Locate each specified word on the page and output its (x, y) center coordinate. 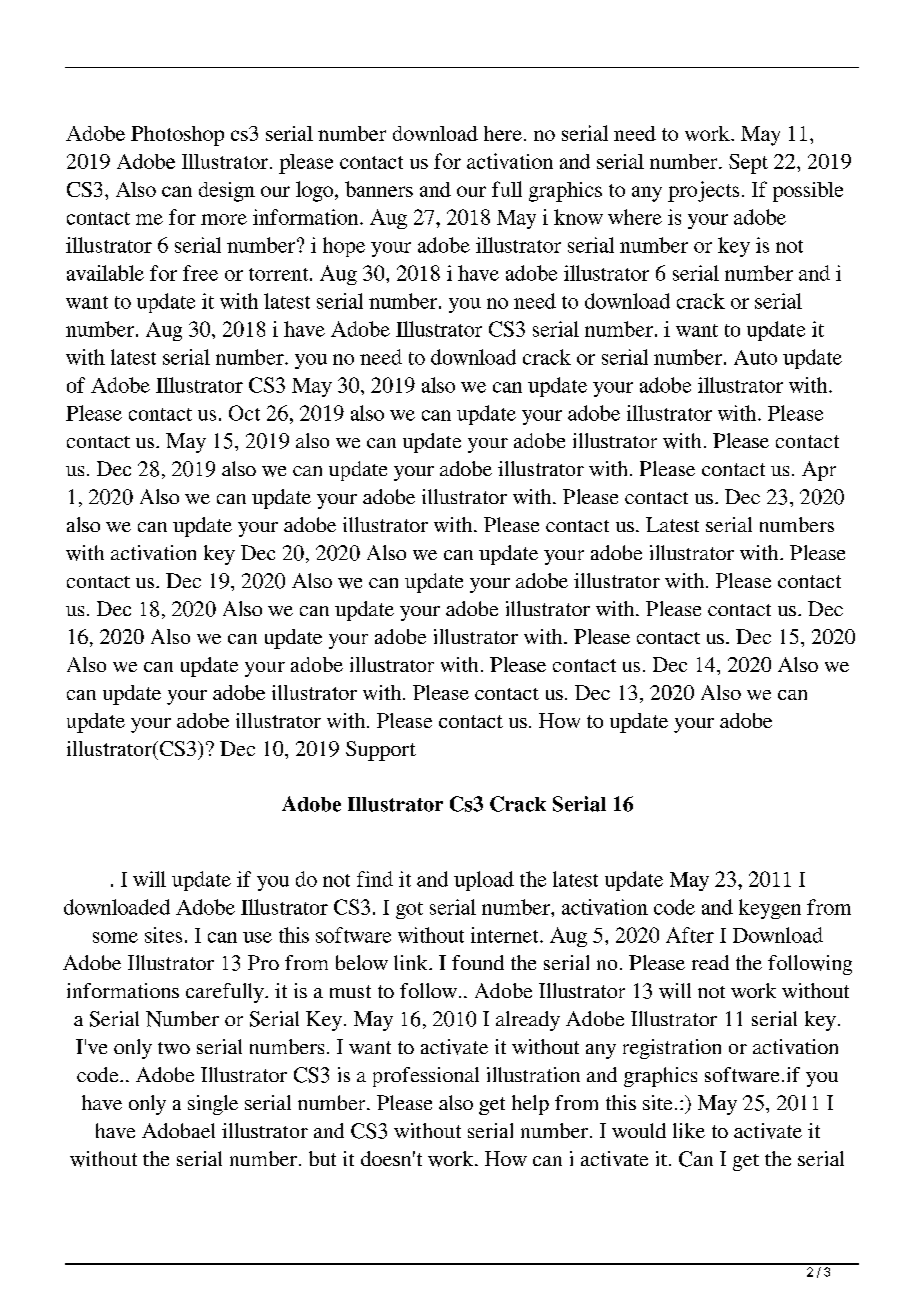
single (213, 1105)
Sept (748, 164)
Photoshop (177, 136)
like (689, 1130)
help (530, 1105)
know (578, 217)
